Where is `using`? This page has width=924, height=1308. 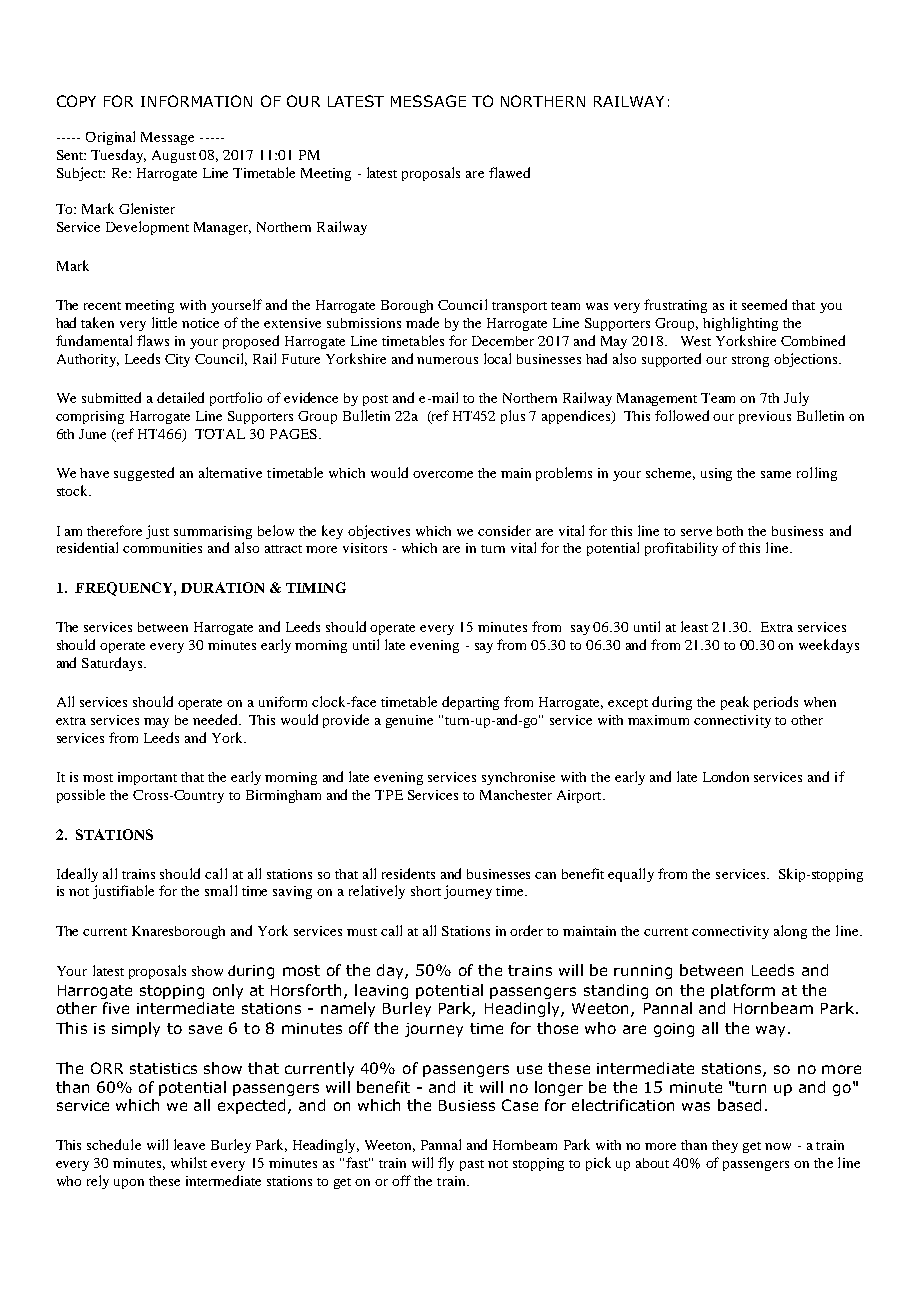
using is located at coordinates (716, 474).
